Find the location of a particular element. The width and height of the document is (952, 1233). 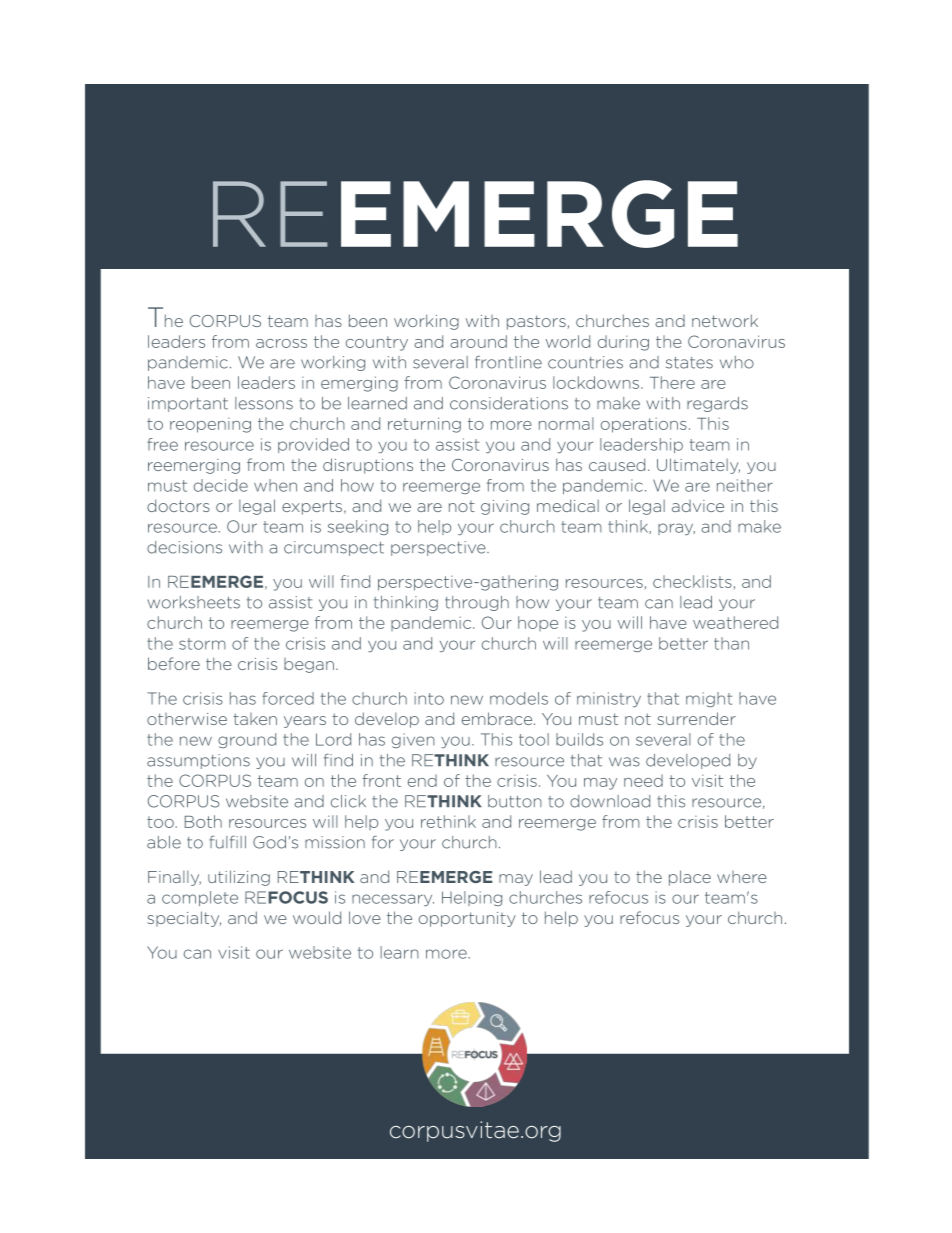

through is located at coordinates (477, 603).
